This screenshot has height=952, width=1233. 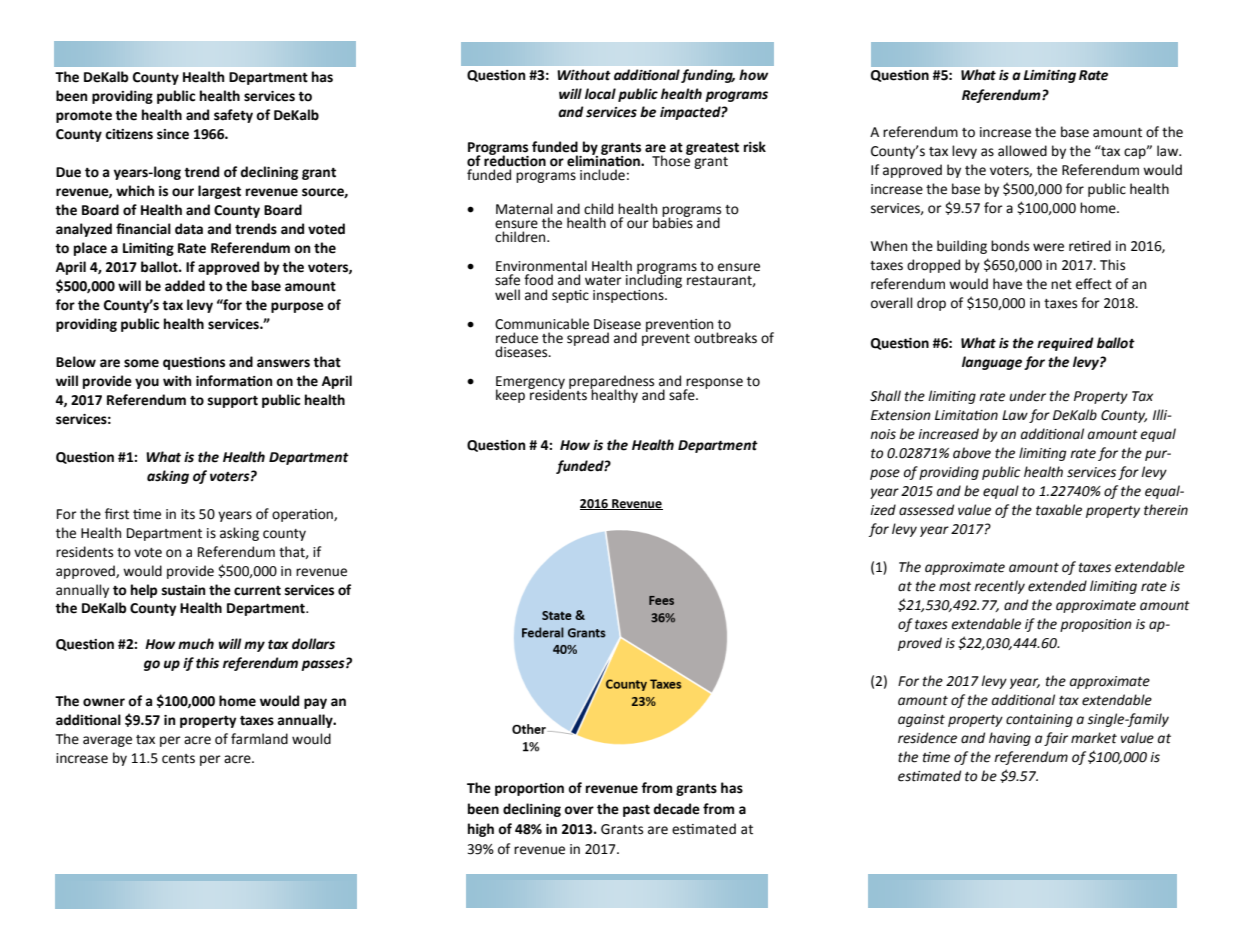 I want to click on cents, so click(x=178, y=759).
